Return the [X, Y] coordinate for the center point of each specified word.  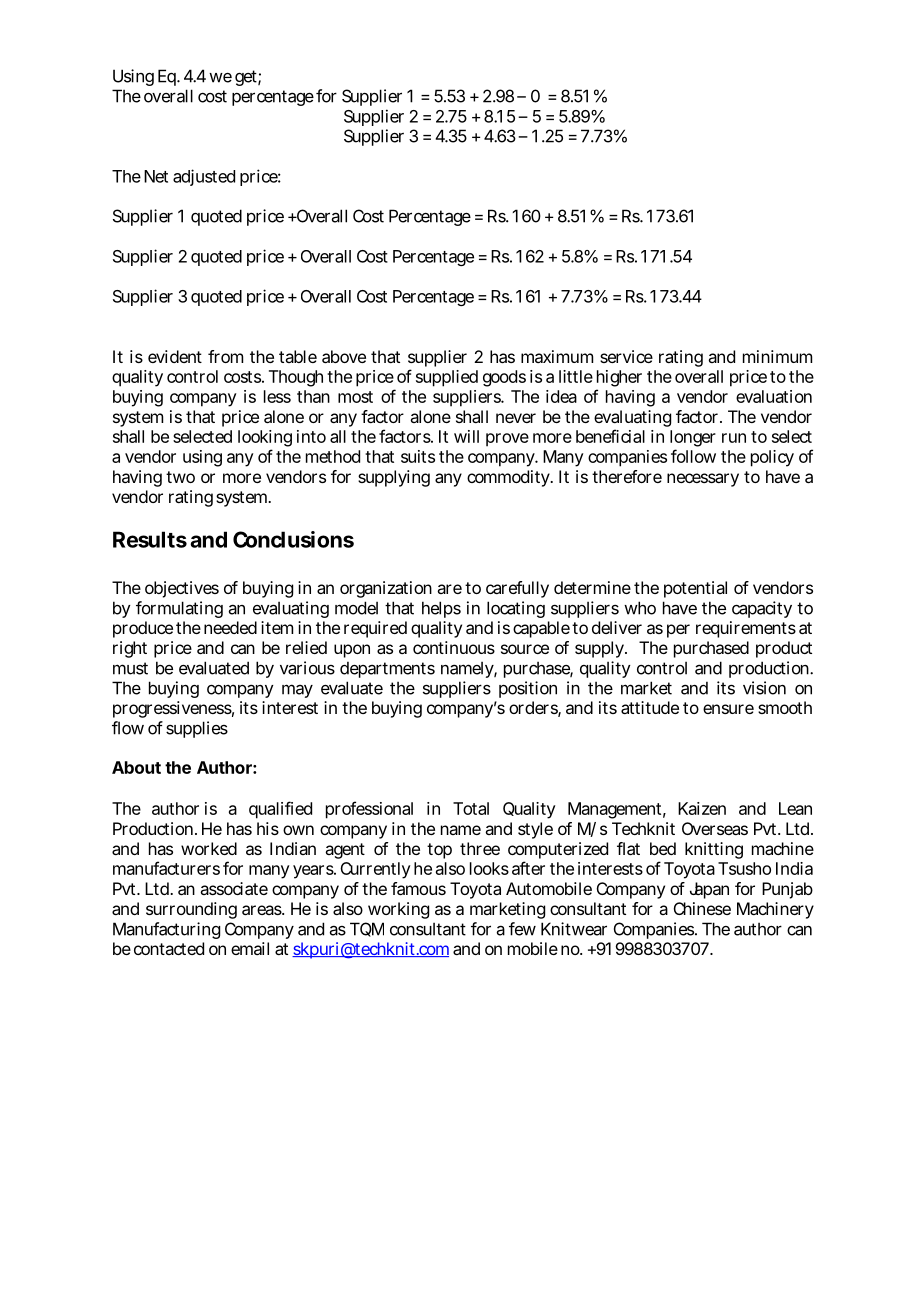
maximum [557, 356]
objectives [182, 589]
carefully [517, 589]
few [522, 929]
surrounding [191, 910]
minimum [777, 356]
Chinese [702, 908]
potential [695, 589]
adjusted [204, 177]
